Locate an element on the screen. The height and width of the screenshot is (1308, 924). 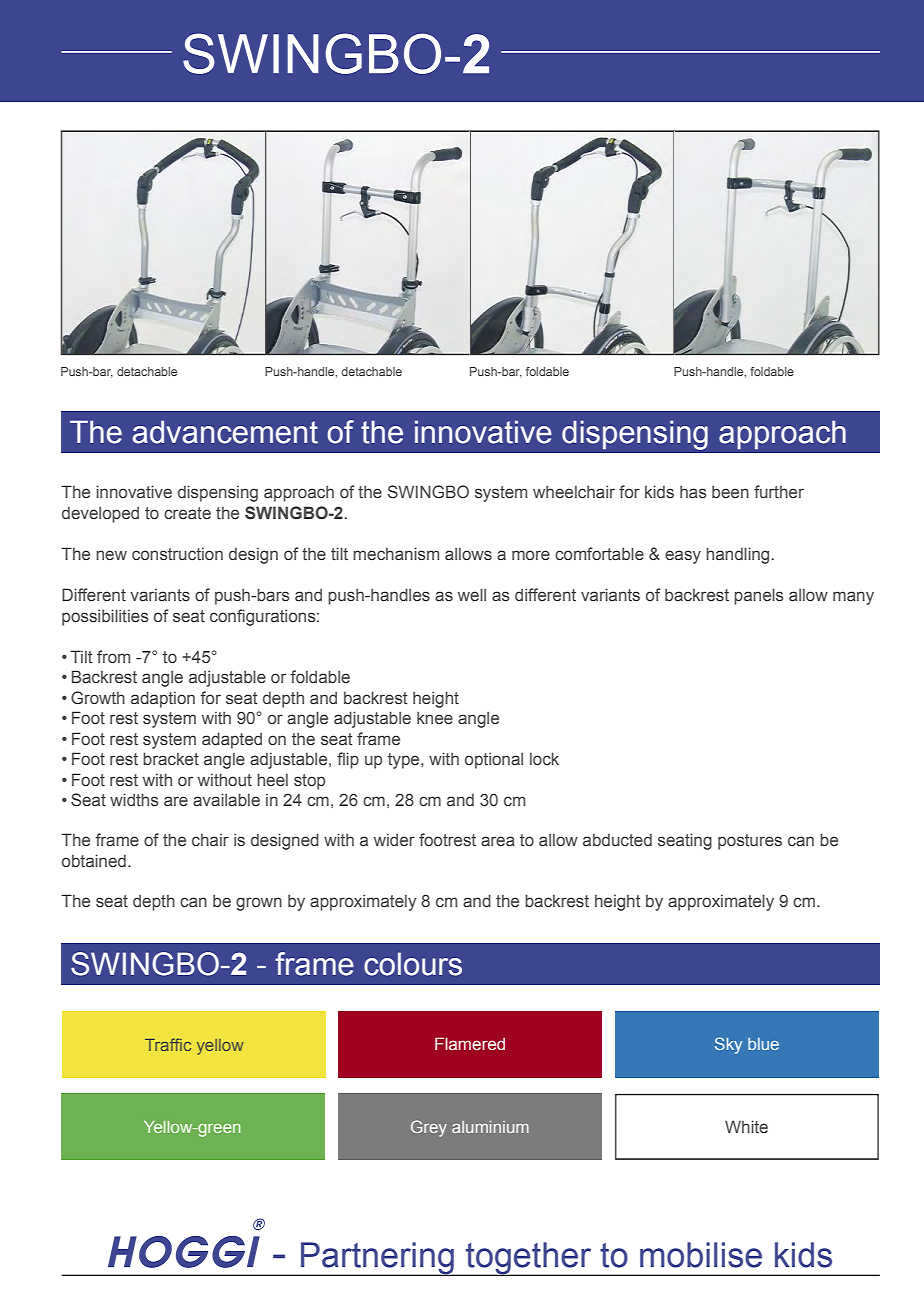
advancement is located at coordinates (225, 432).
